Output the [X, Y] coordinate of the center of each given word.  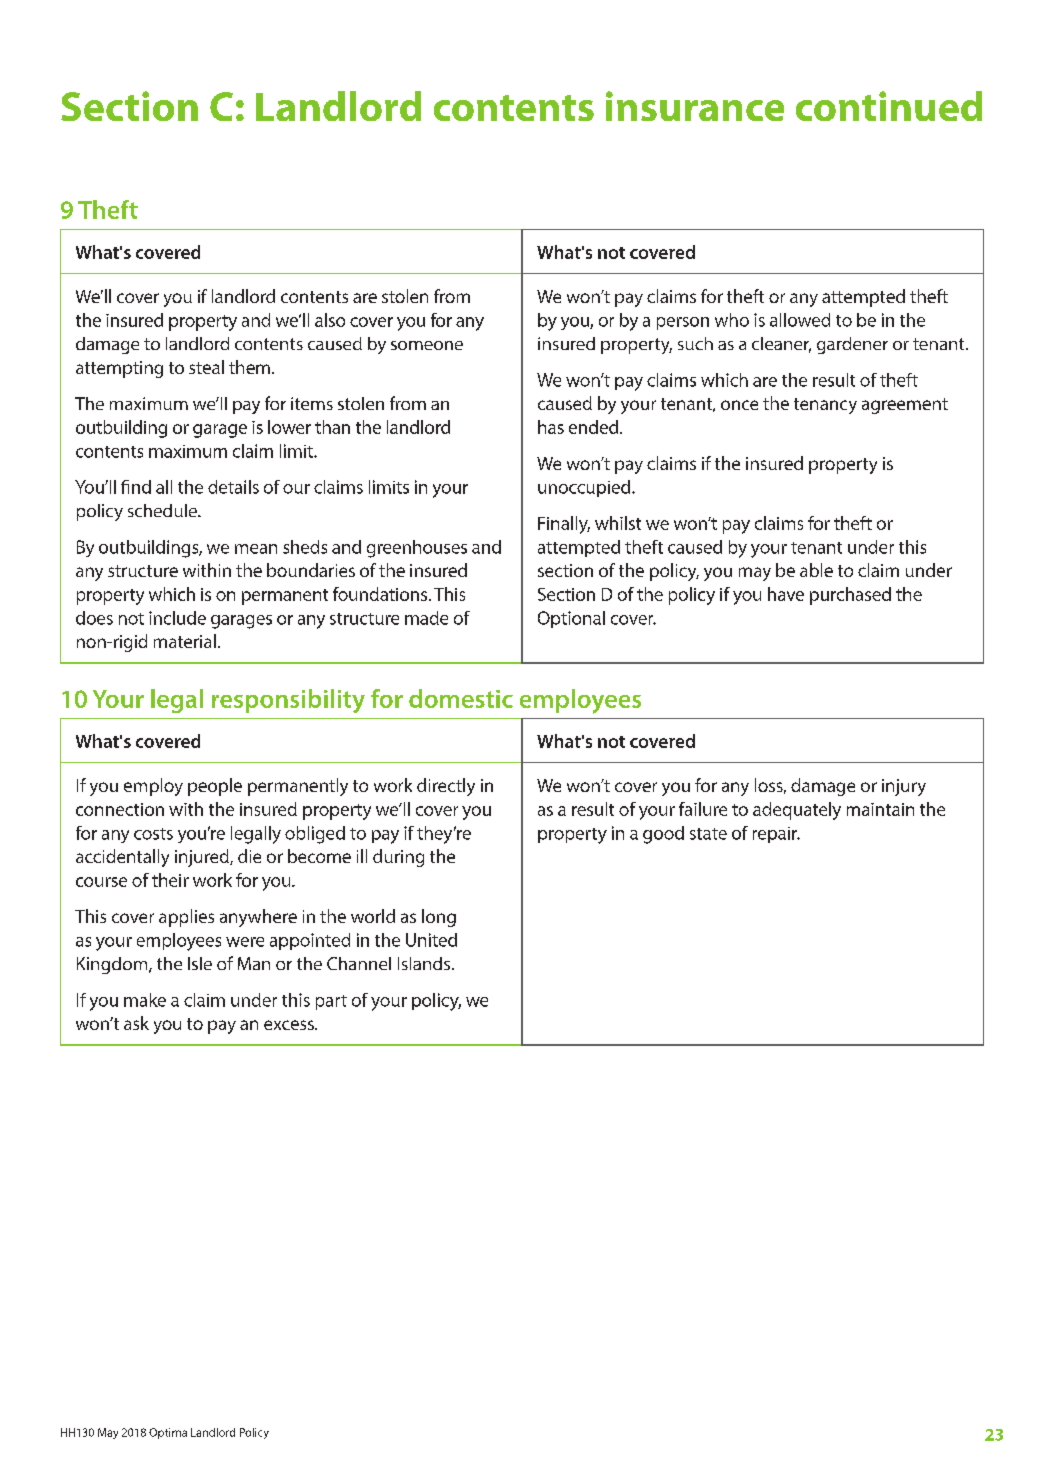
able [816, 570]
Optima [168, 1433]
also [330, 320]
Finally [564, 525]
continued [889, 106]
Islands [425, 963]
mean [256, 549]
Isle [200, 963]
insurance [695, 106]
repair [776, 835]
